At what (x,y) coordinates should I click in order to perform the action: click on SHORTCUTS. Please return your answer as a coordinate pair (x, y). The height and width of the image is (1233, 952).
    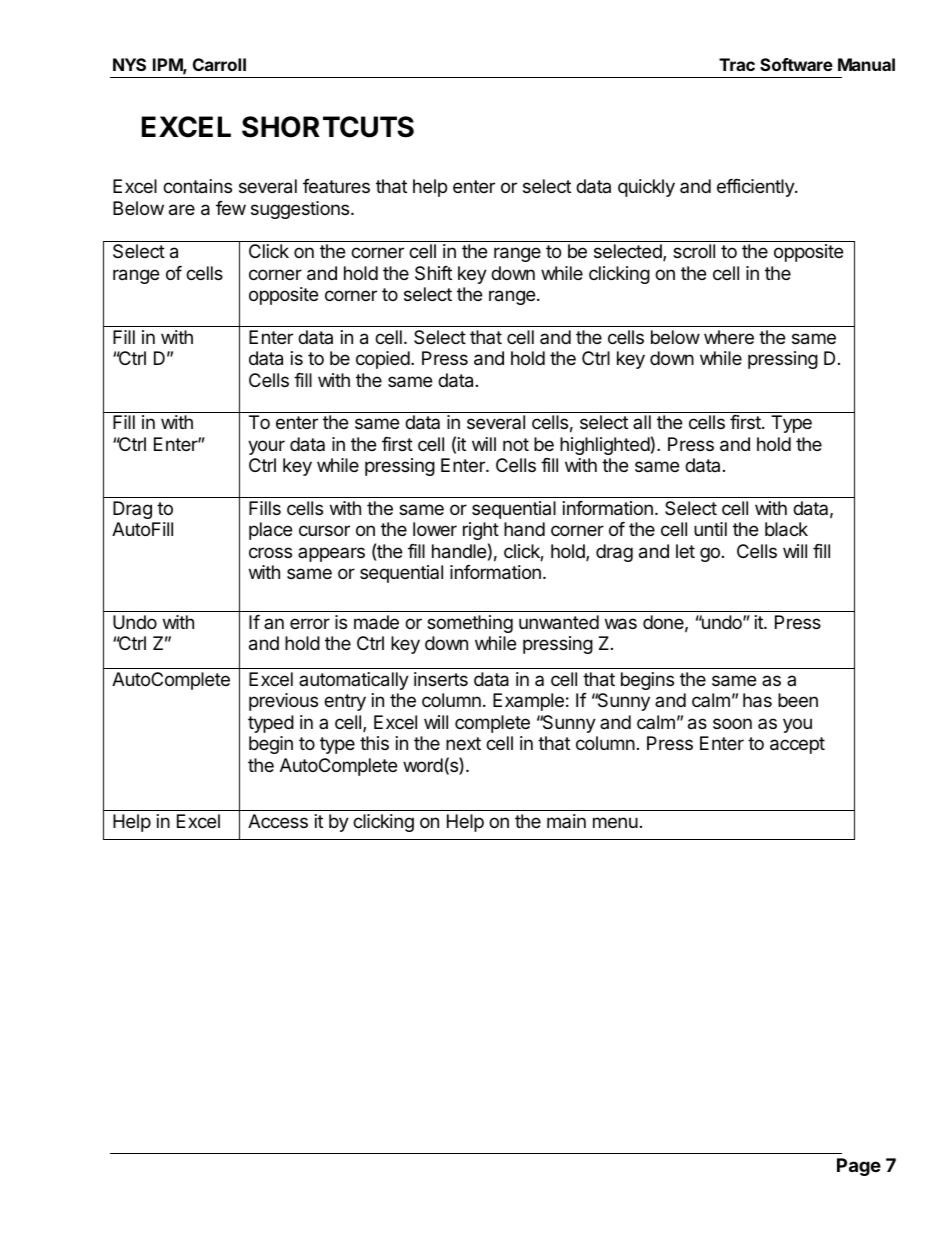
    Looking at the image, I should click on (328, 127).
